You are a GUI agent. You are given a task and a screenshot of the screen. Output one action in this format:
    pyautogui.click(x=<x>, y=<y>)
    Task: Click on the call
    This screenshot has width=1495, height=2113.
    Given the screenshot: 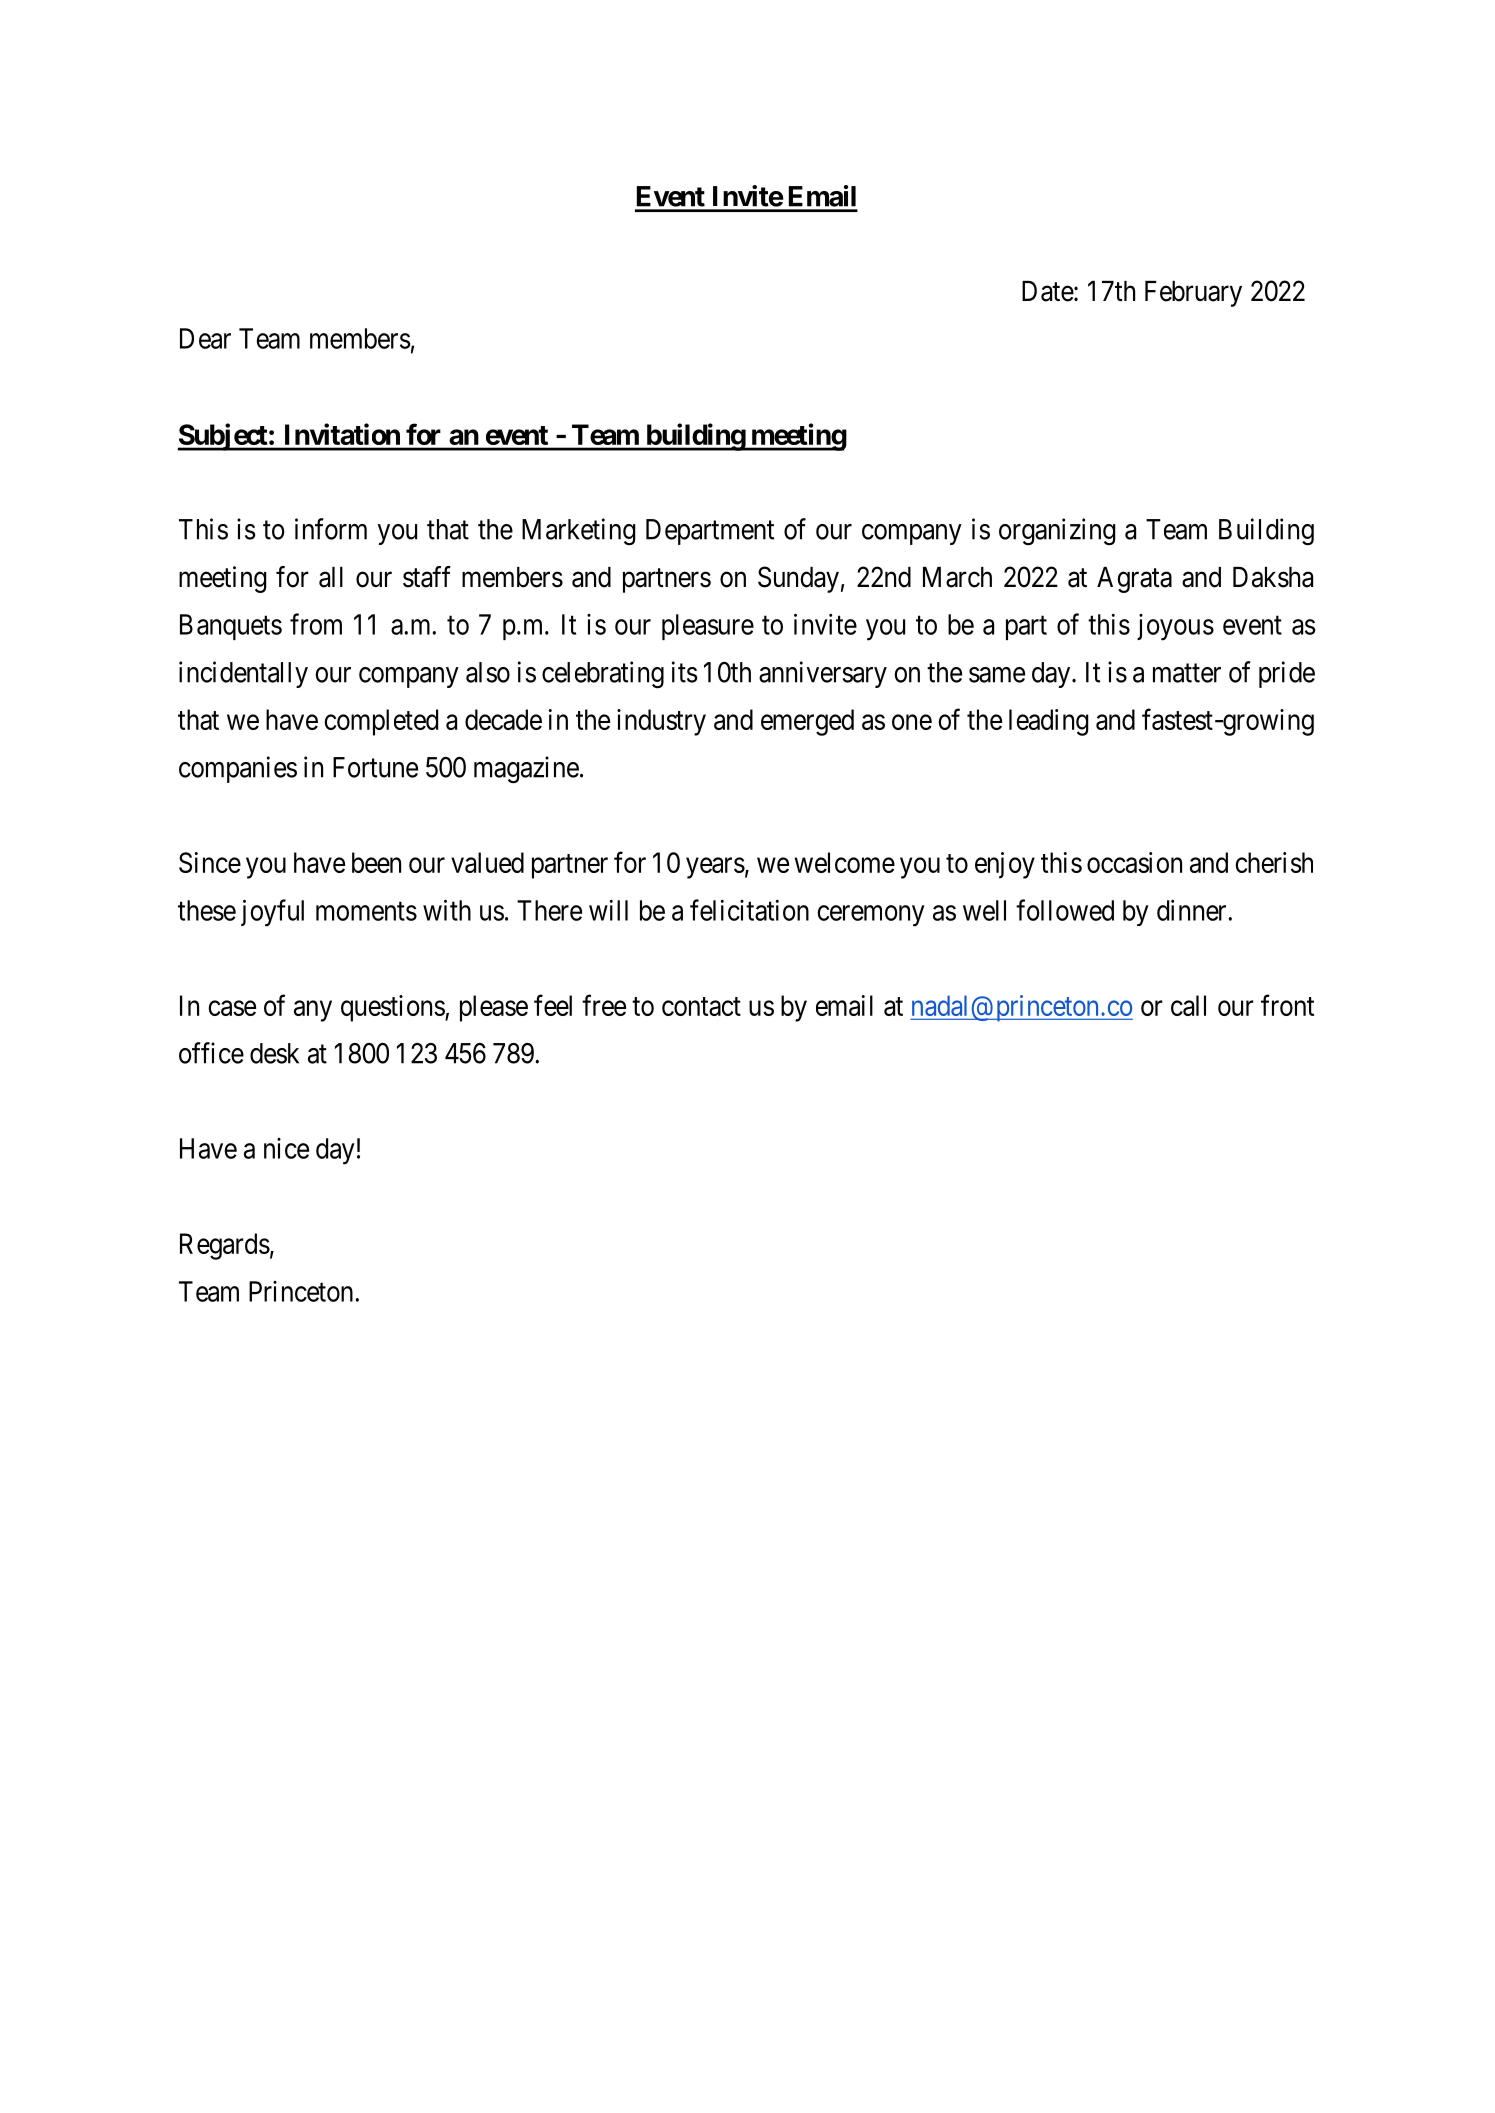 What is the action you would take?
    pyautogui.click(x=1188, y=1005)
